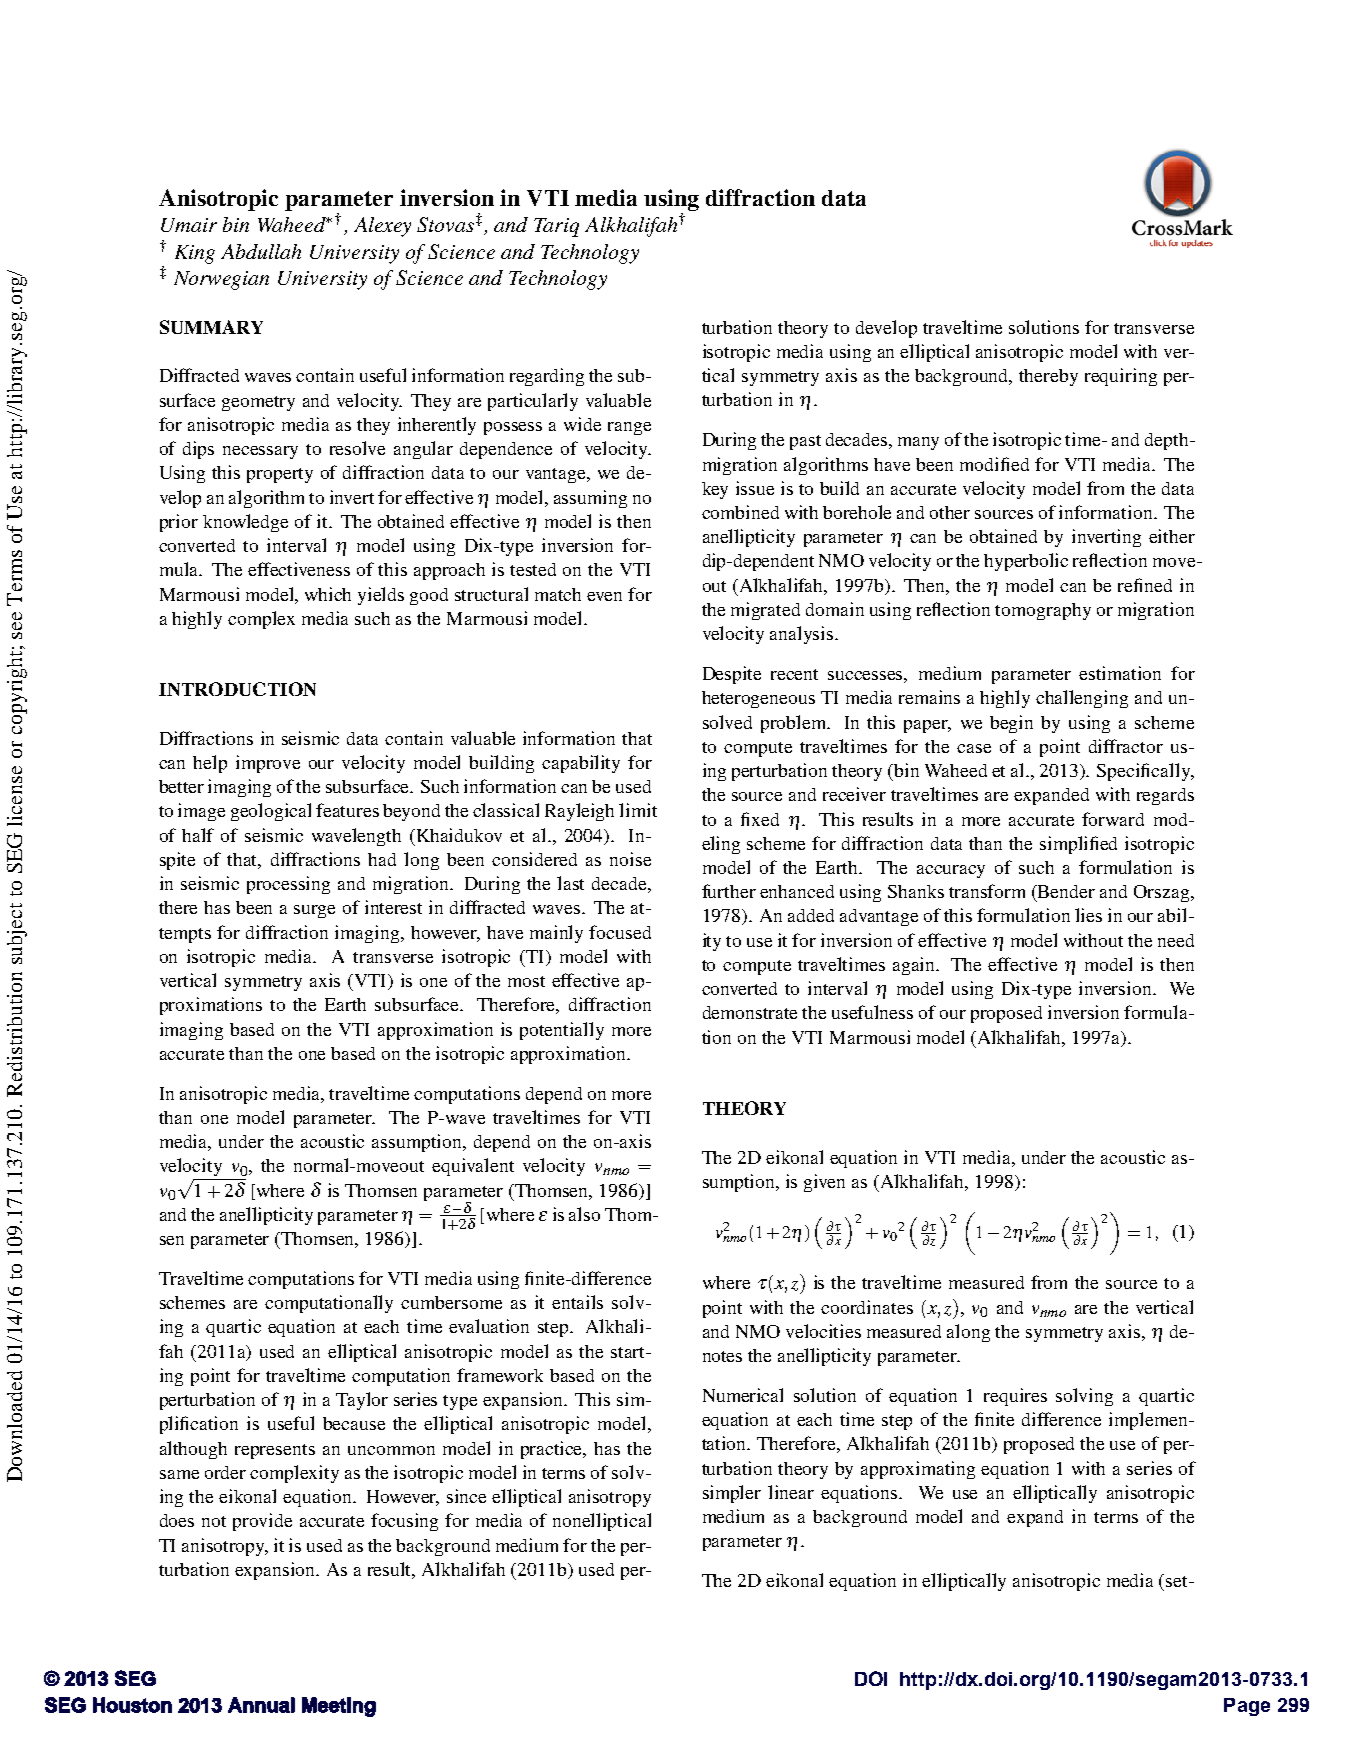 The height and width of the page is (1752, 1354). I want to click on requiring, so click(1121, 377).
